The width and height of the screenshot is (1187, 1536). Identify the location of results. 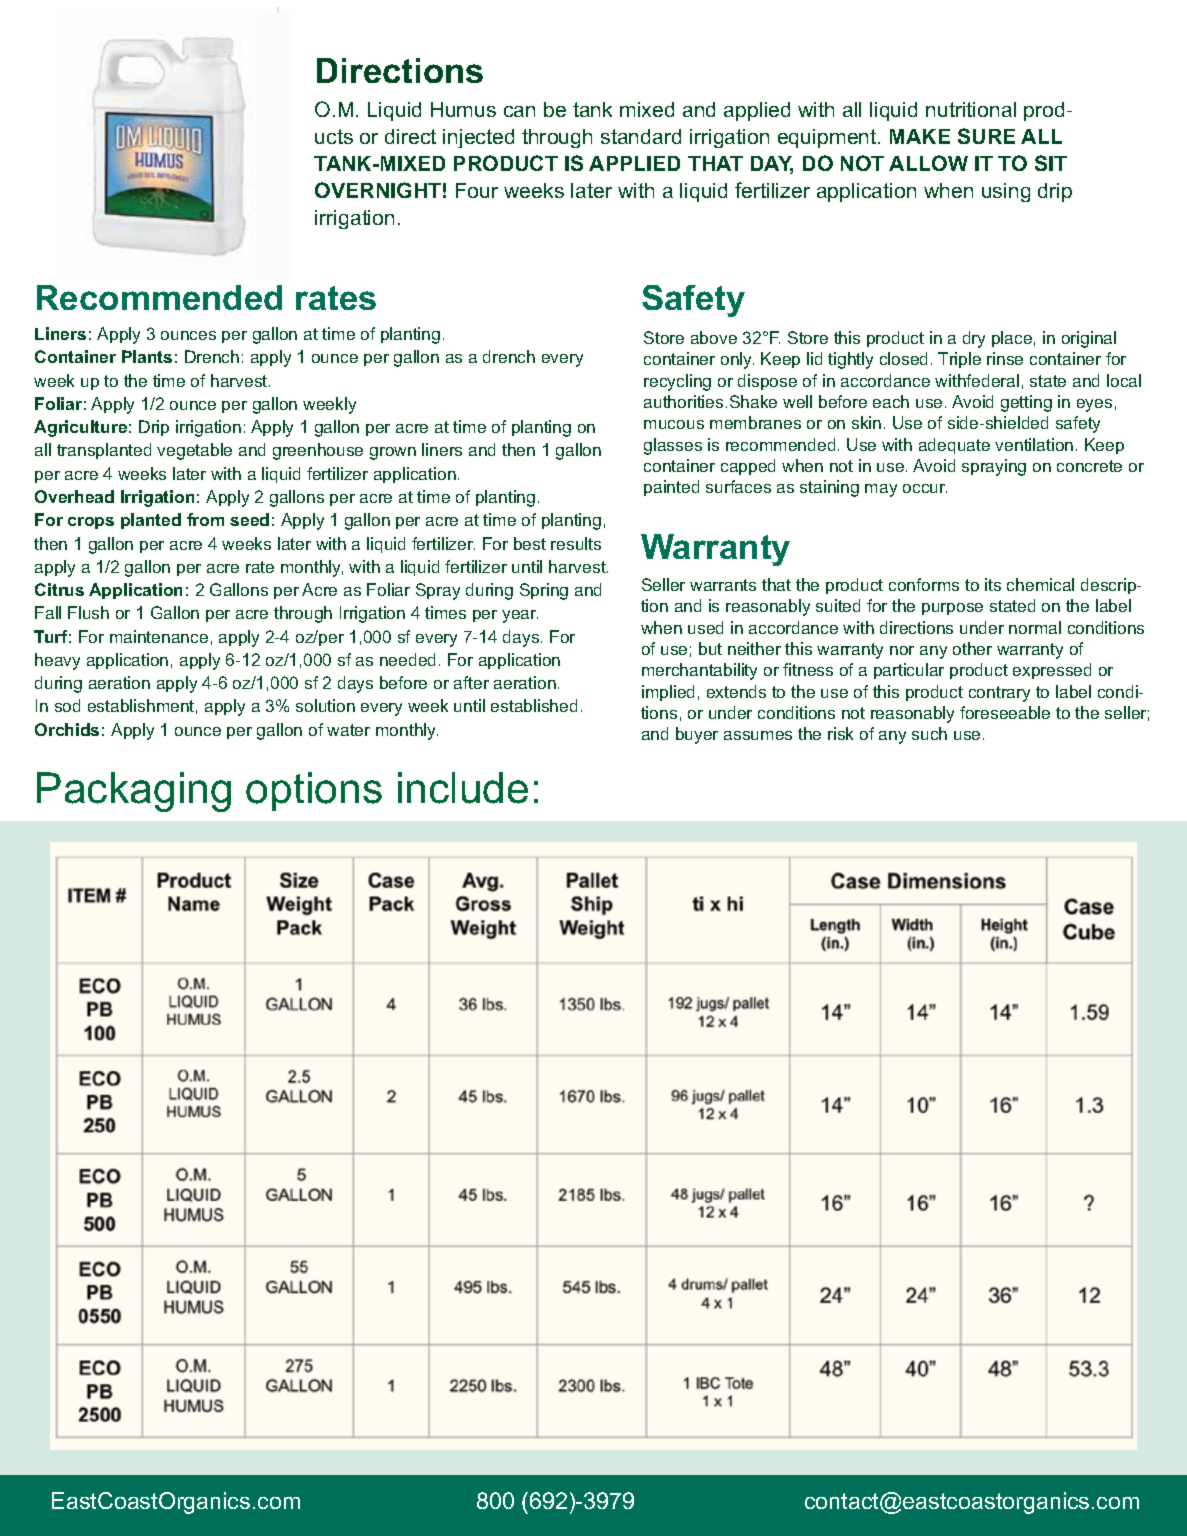
(576, 543).
